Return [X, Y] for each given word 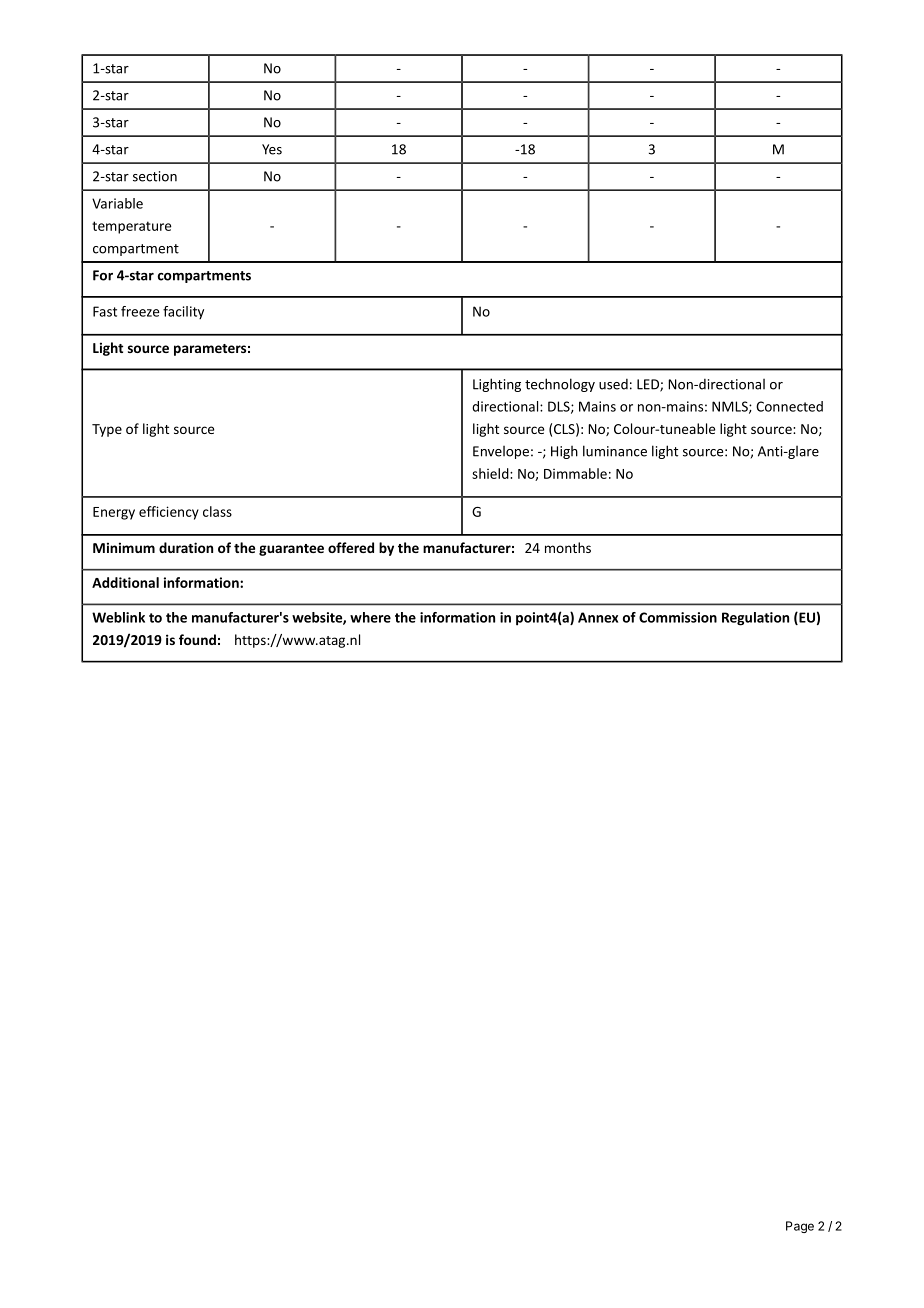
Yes [272, 149]
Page [800, 1227]
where [370, 617]
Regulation [755, 619]
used [613, 384]
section [155, 176]
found [197, 639]
